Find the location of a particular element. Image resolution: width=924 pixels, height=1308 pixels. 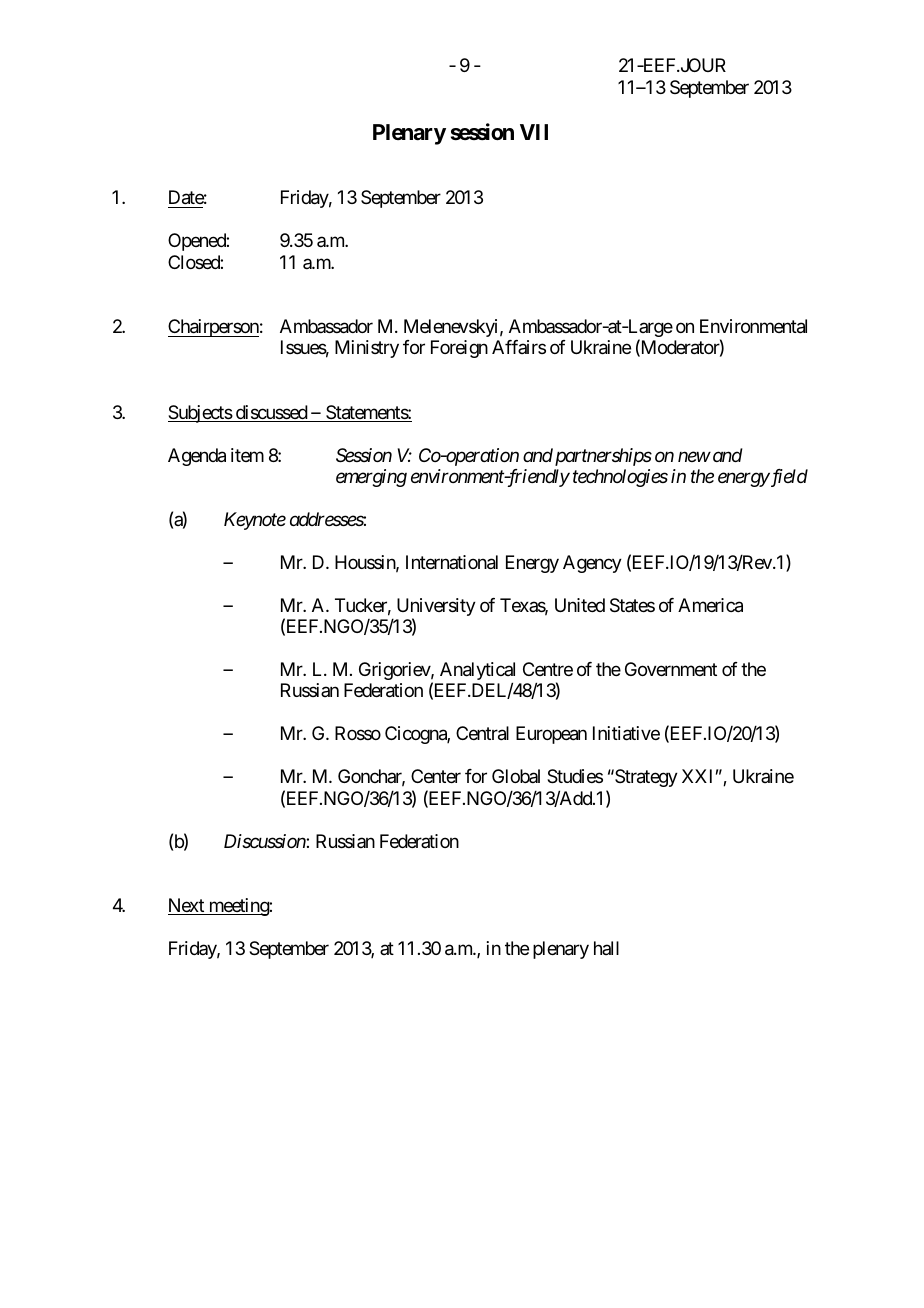

Initiative is located at coordinates (626, 733).
